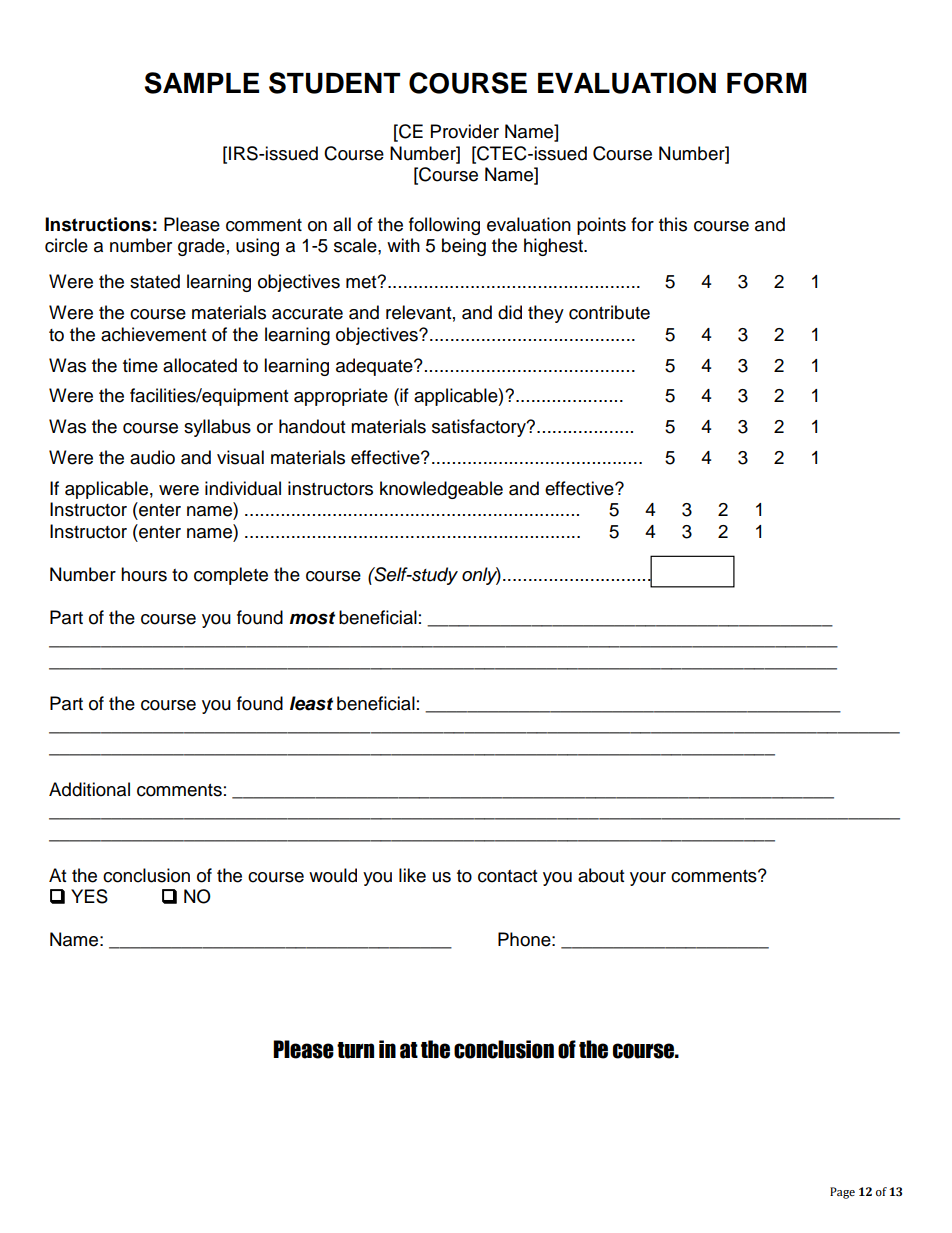 This screenshot has height=1233, width=952. What do you see at coordinates (412, 875) in the screenshot?
I see `like` at bounding box center [412, 875].
